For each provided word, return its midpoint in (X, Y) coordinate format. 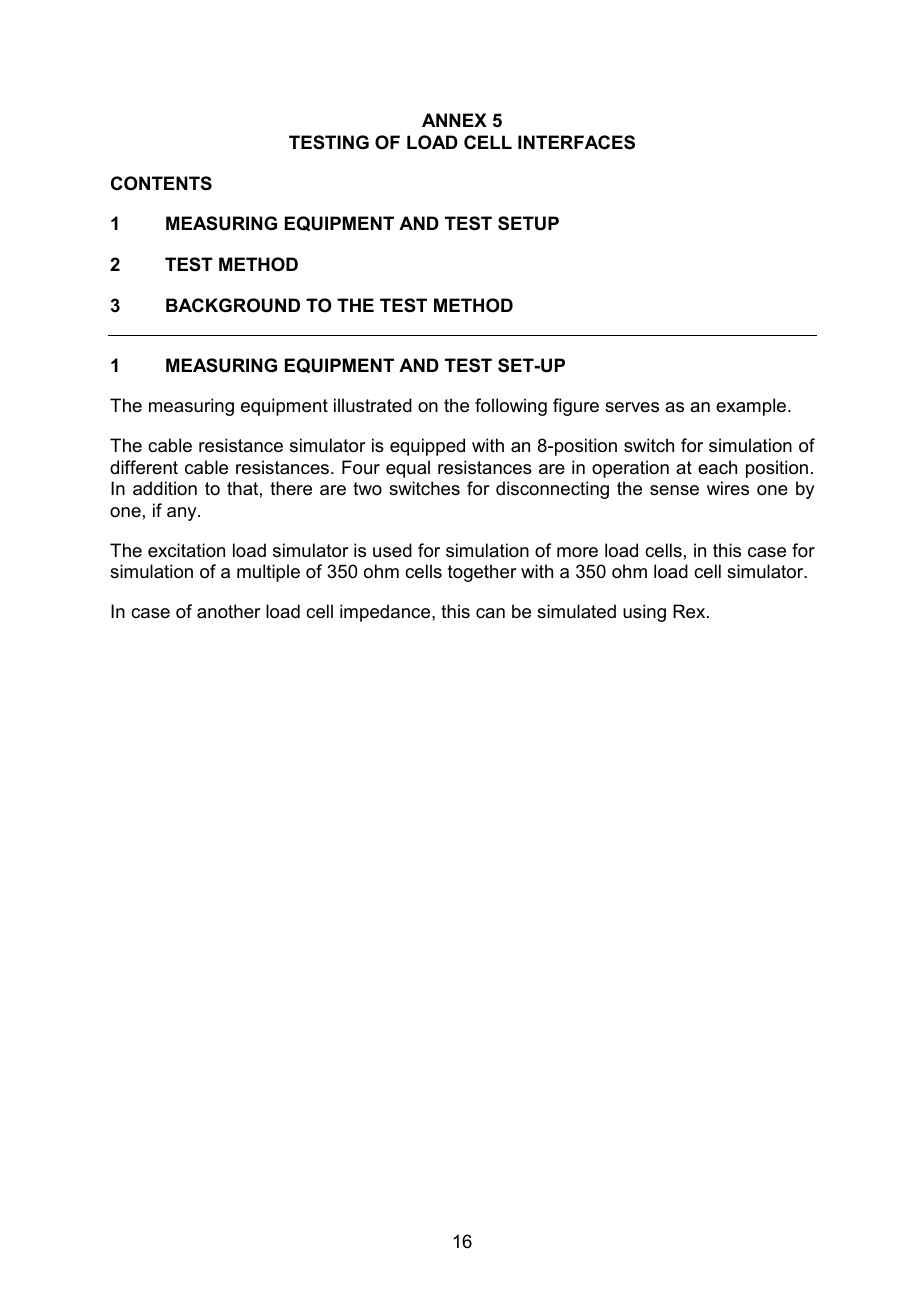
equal (408, 469)
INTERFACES (576, 142)
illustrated (373, 405)
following (511, 407)
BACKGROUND (233, 305)
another (228, 611)
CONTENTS (161, 183)
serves (632, 407)
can (490, 613)
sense (674, 490)
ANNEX (454, 120)
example (751, 407)
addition (165, 488)
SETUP (528, 223)
